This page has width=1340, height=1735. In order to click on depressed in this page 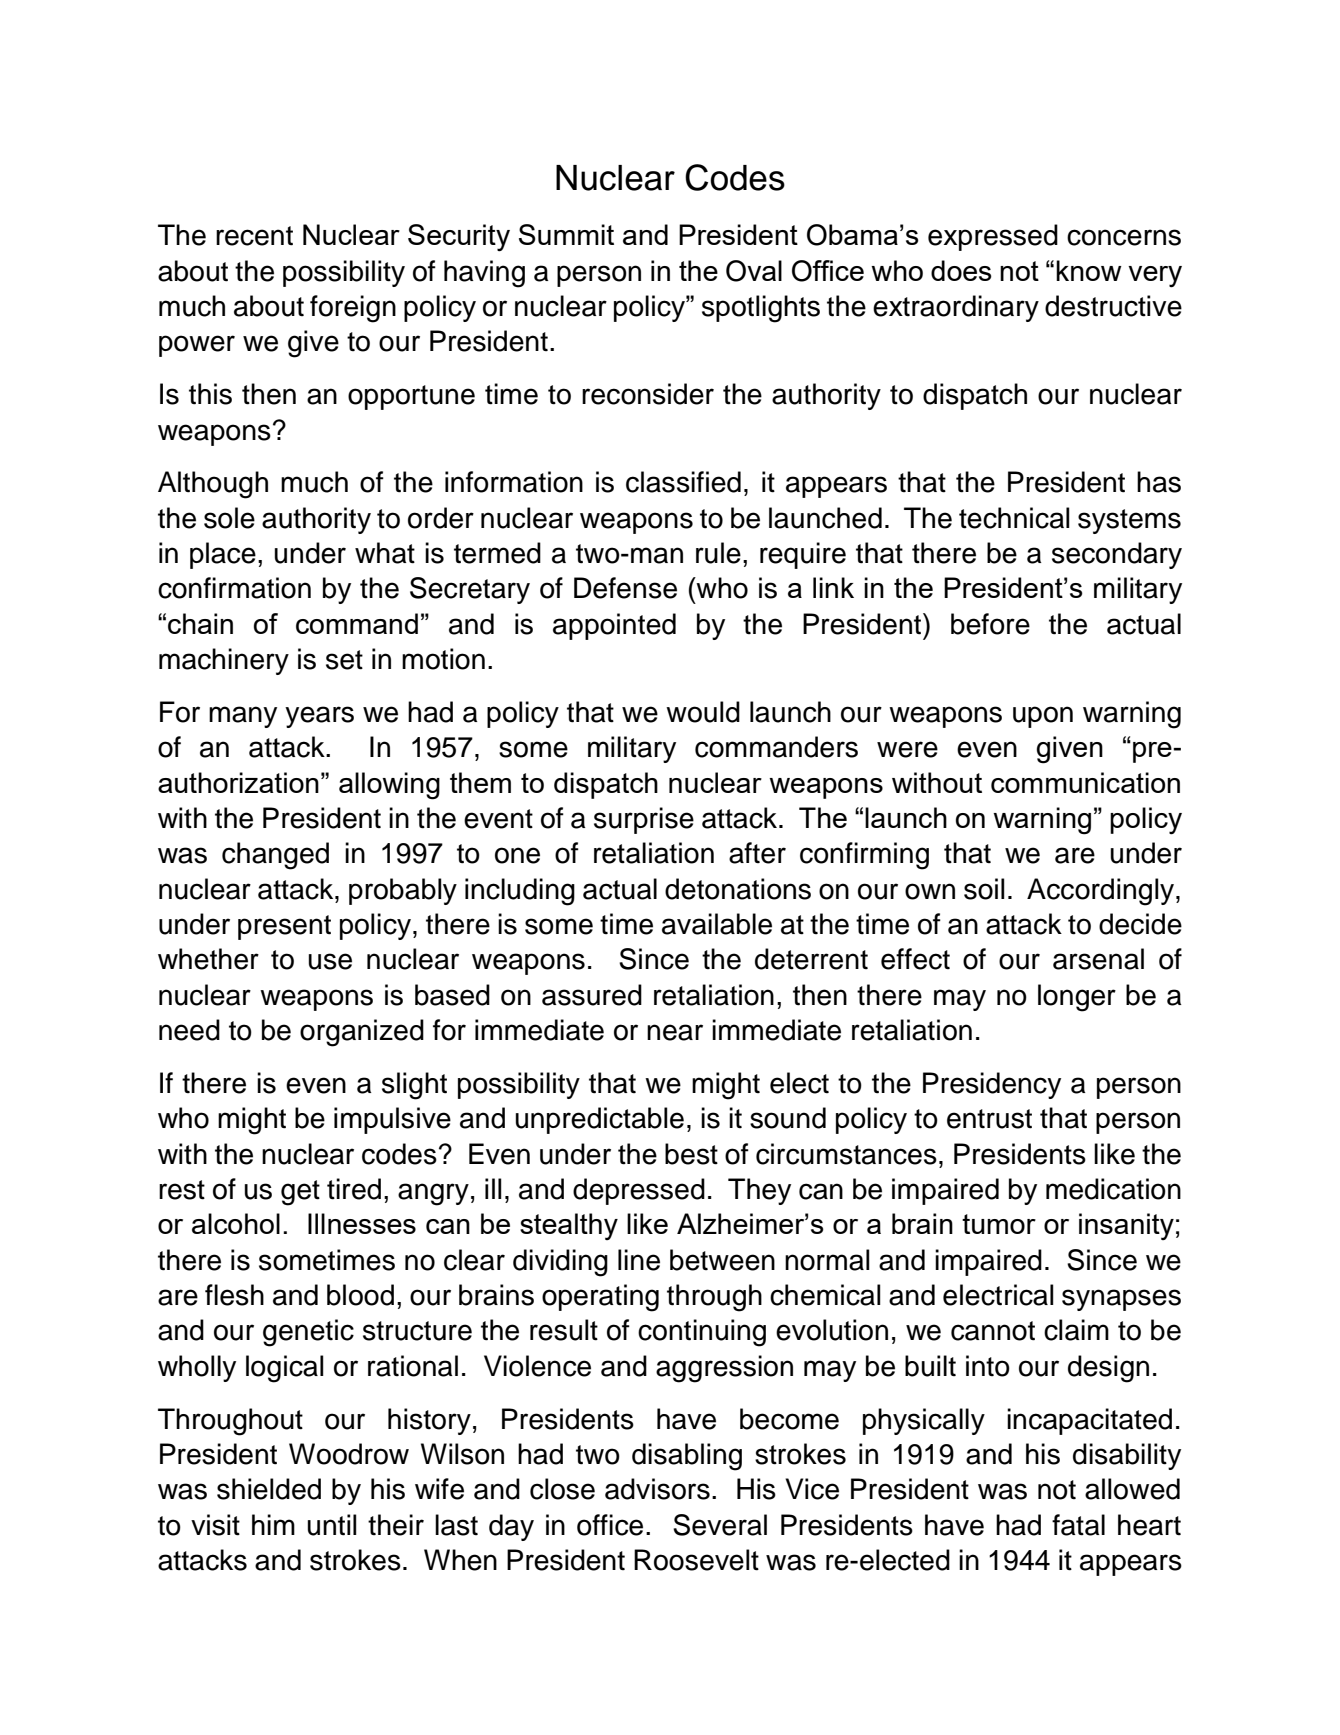, I will do `click(639, 1191)`.
